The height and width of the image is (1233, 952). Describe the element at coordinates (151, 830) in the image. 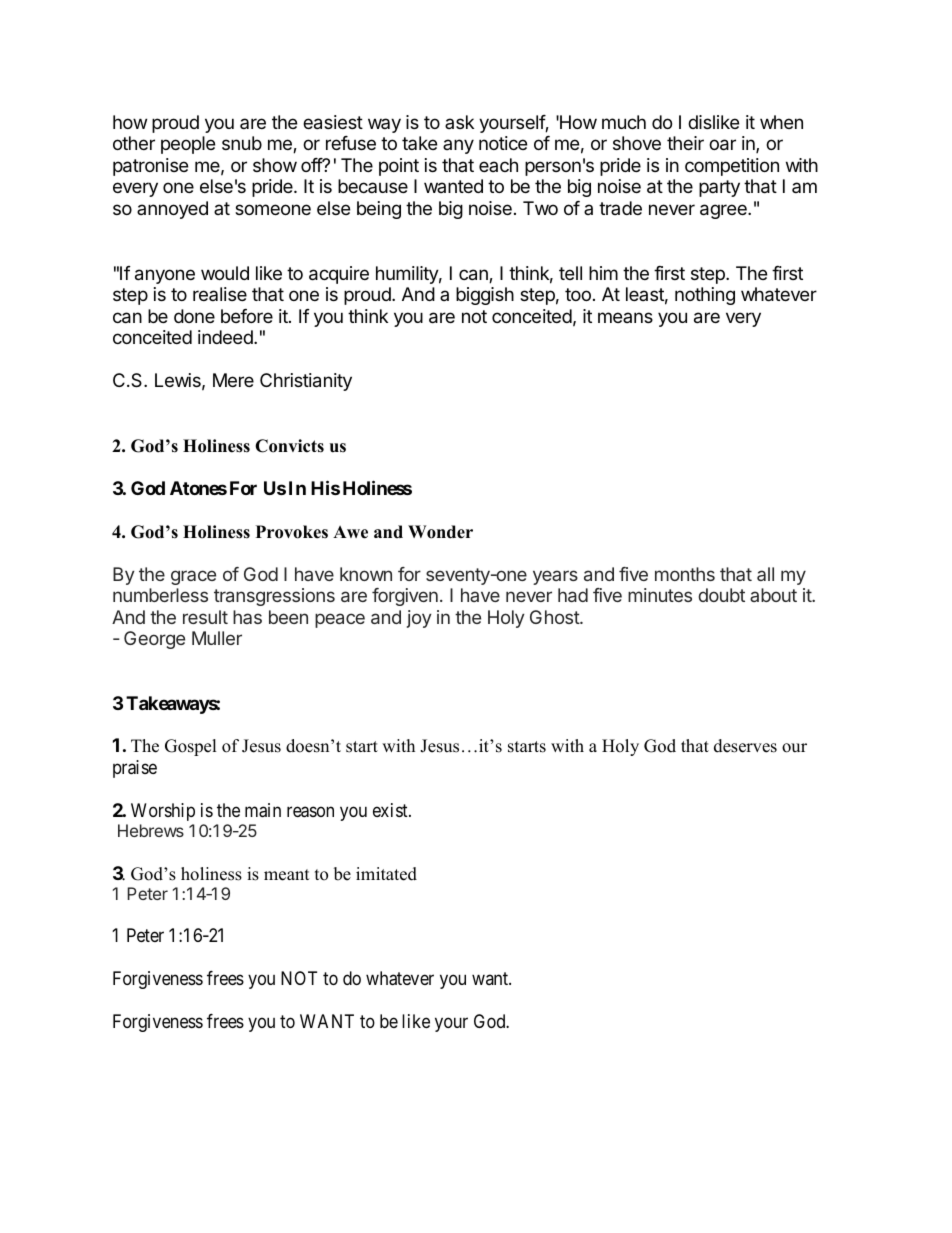

I see `Hebrews` at that location.
